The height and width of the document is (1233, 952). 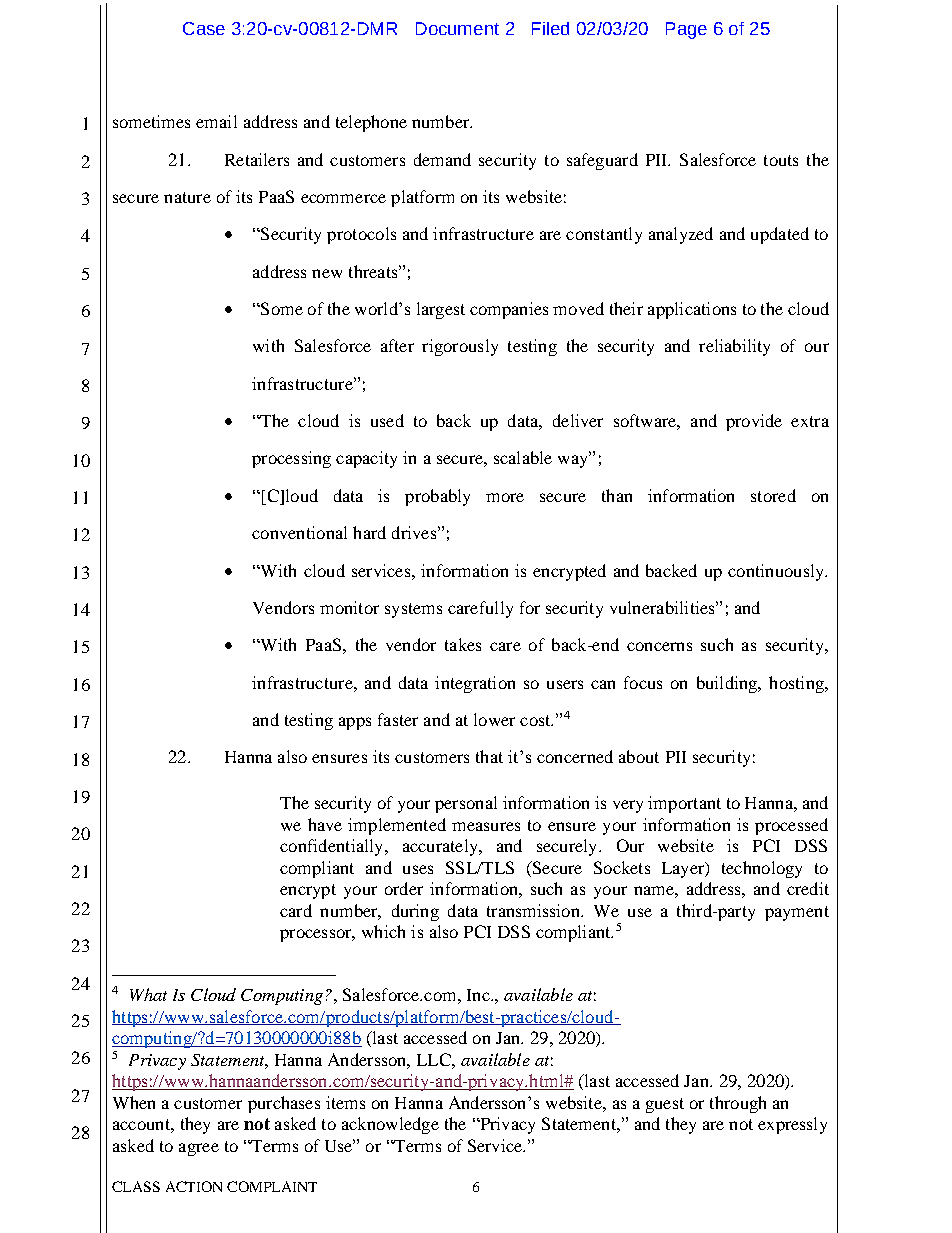 What do you see at coordinates (762, 869) in the document?
I see `technology` at bounding box center [762, 869].
